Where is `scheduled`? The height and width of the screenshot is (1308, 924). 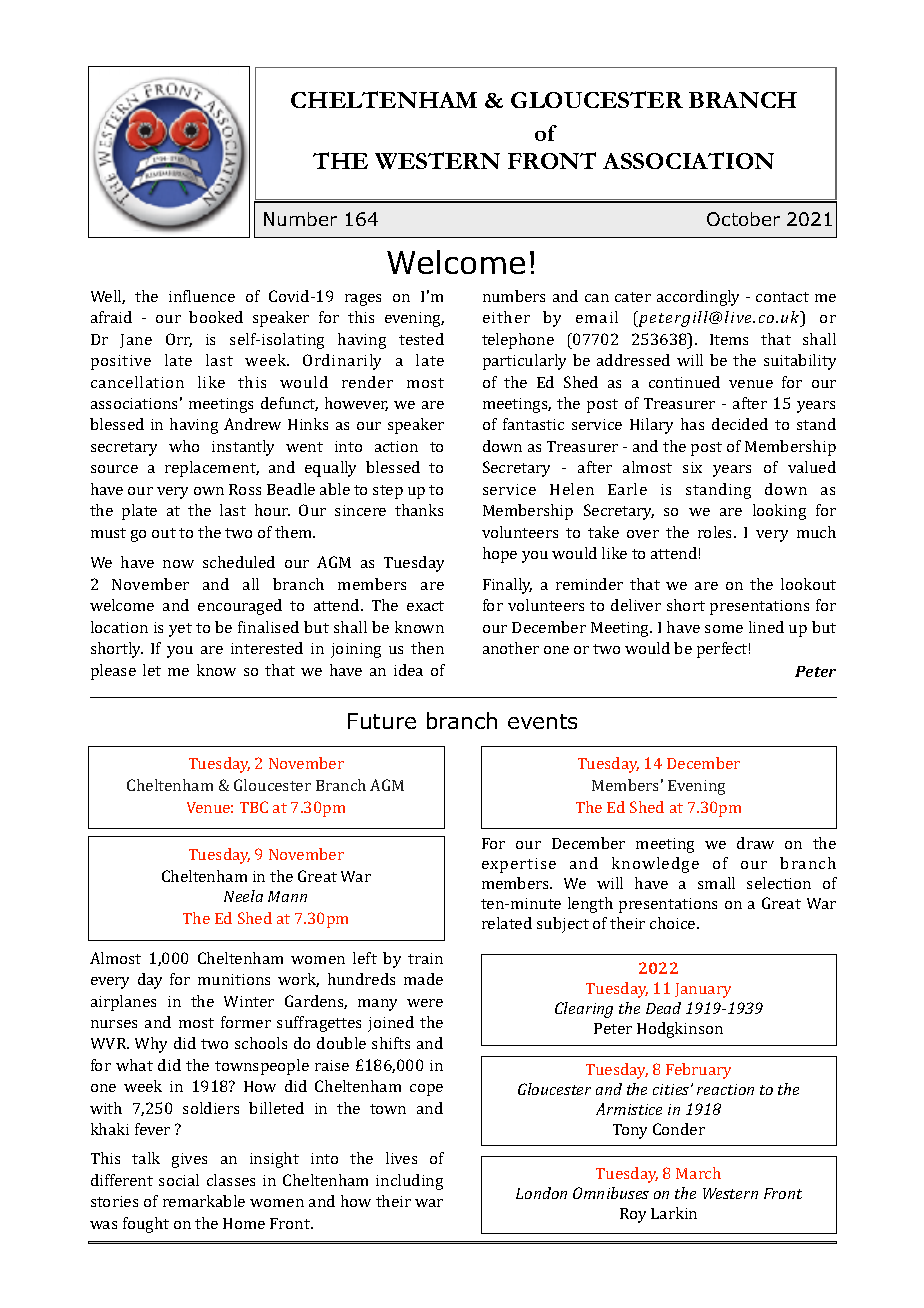 scheduled is located at coordinates (239, 562).
